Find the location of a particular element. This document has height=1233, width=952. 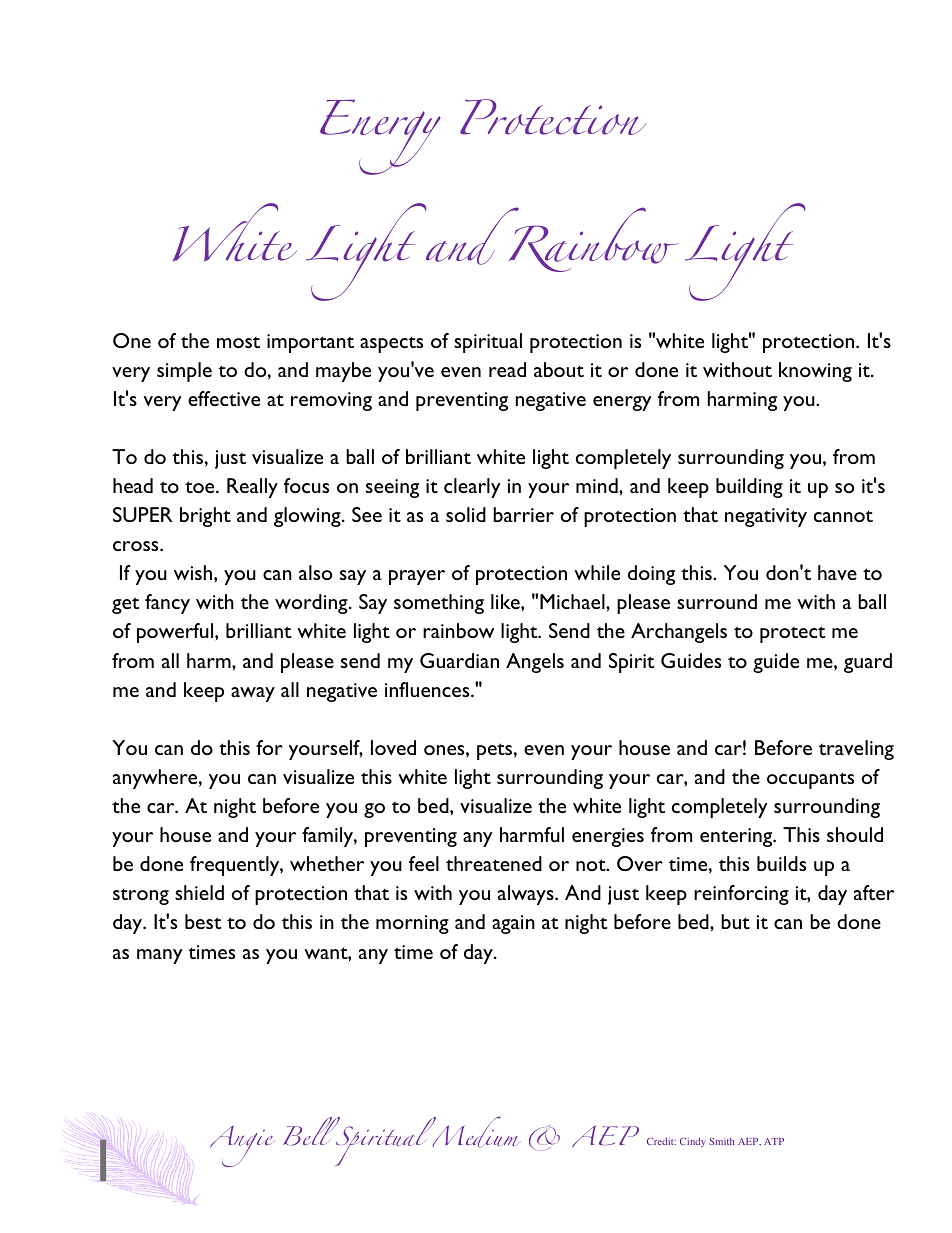

knowing is located at coordinates (815, 372).
